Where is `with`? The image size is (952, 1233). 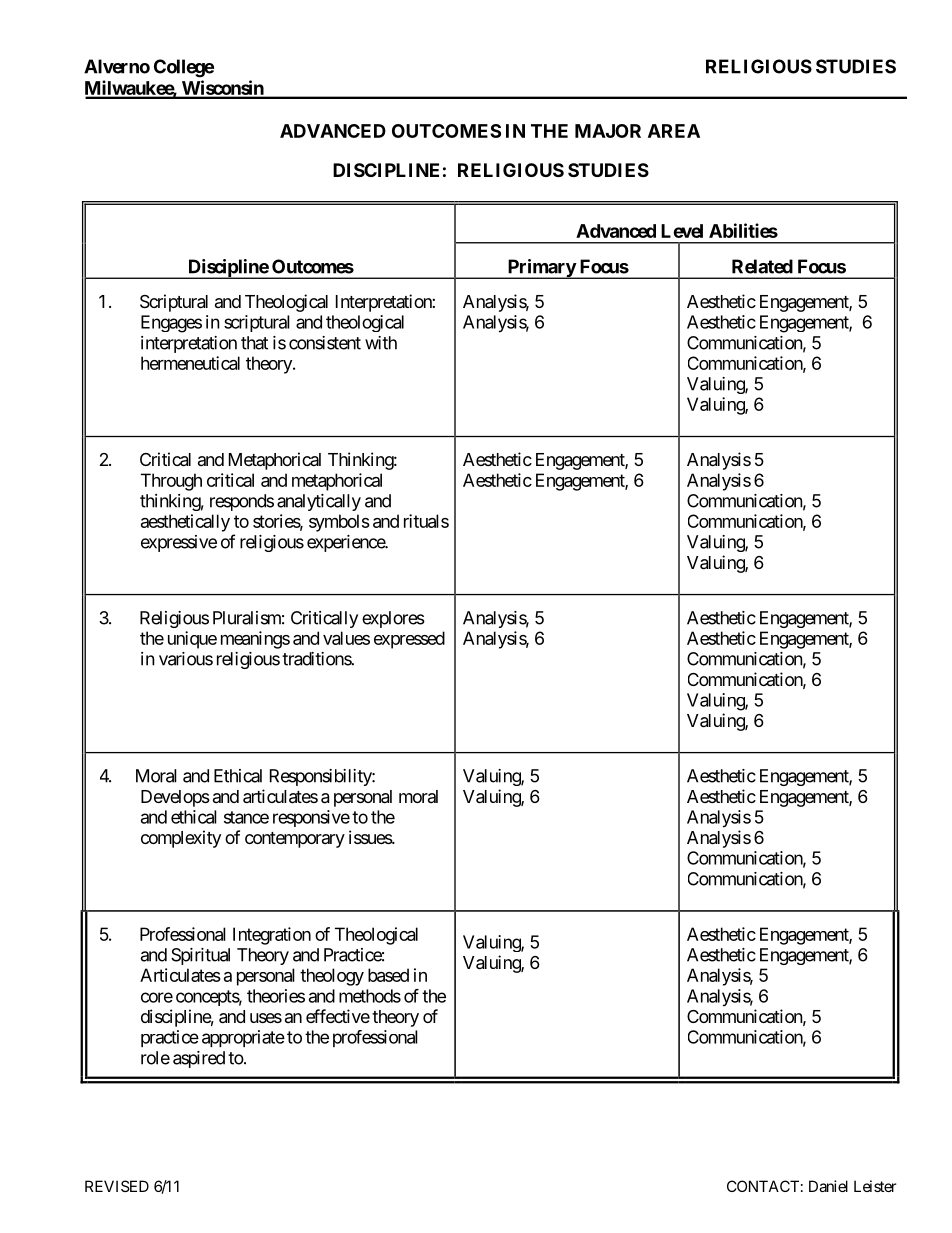 with is located at coordinates (381, 343).
